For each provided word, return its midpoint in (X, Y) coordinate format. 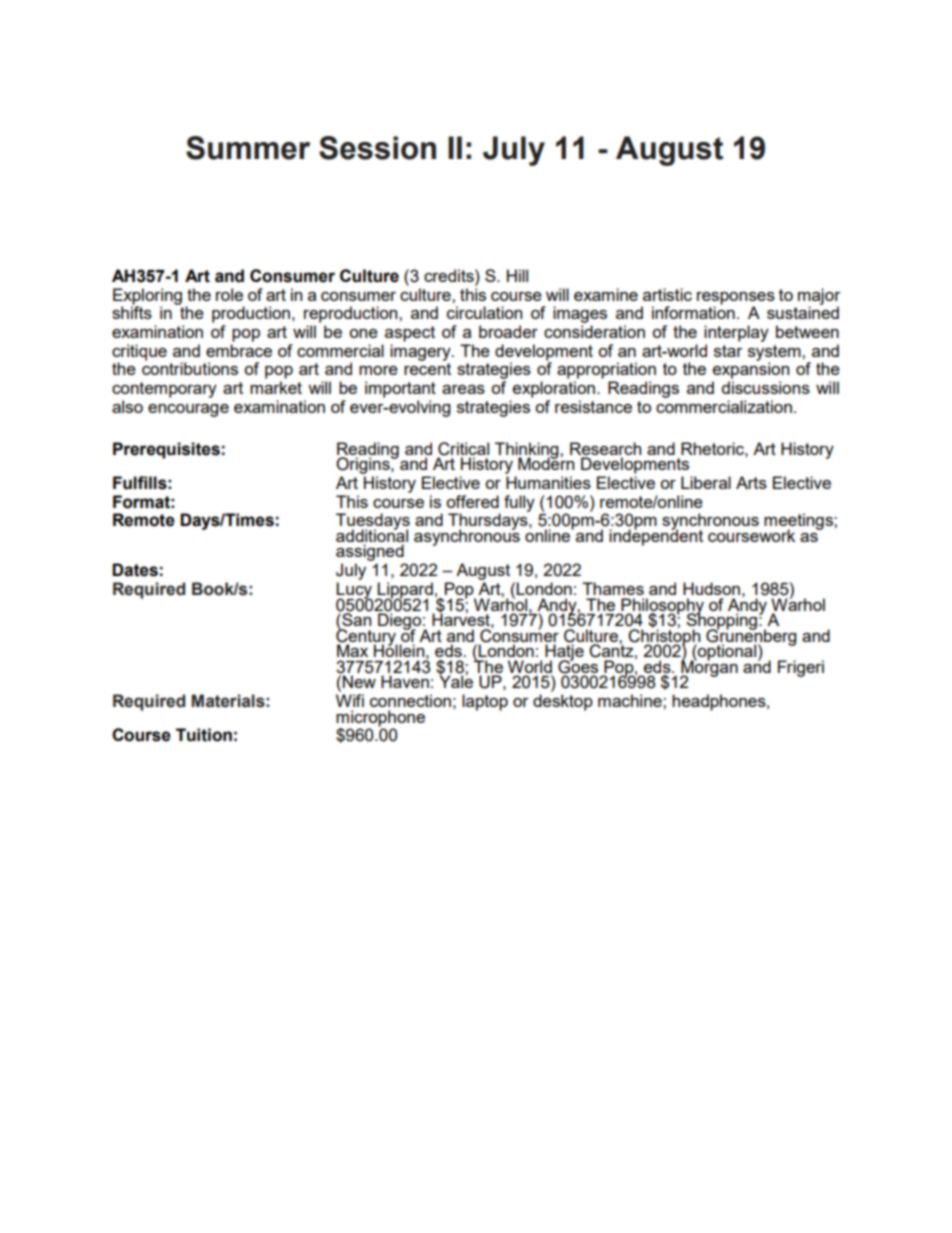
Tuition (204, 735)
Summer (248, 148)
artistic (667, 294)
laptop (485, 702)
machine (631, 700)
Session (377, 148)
